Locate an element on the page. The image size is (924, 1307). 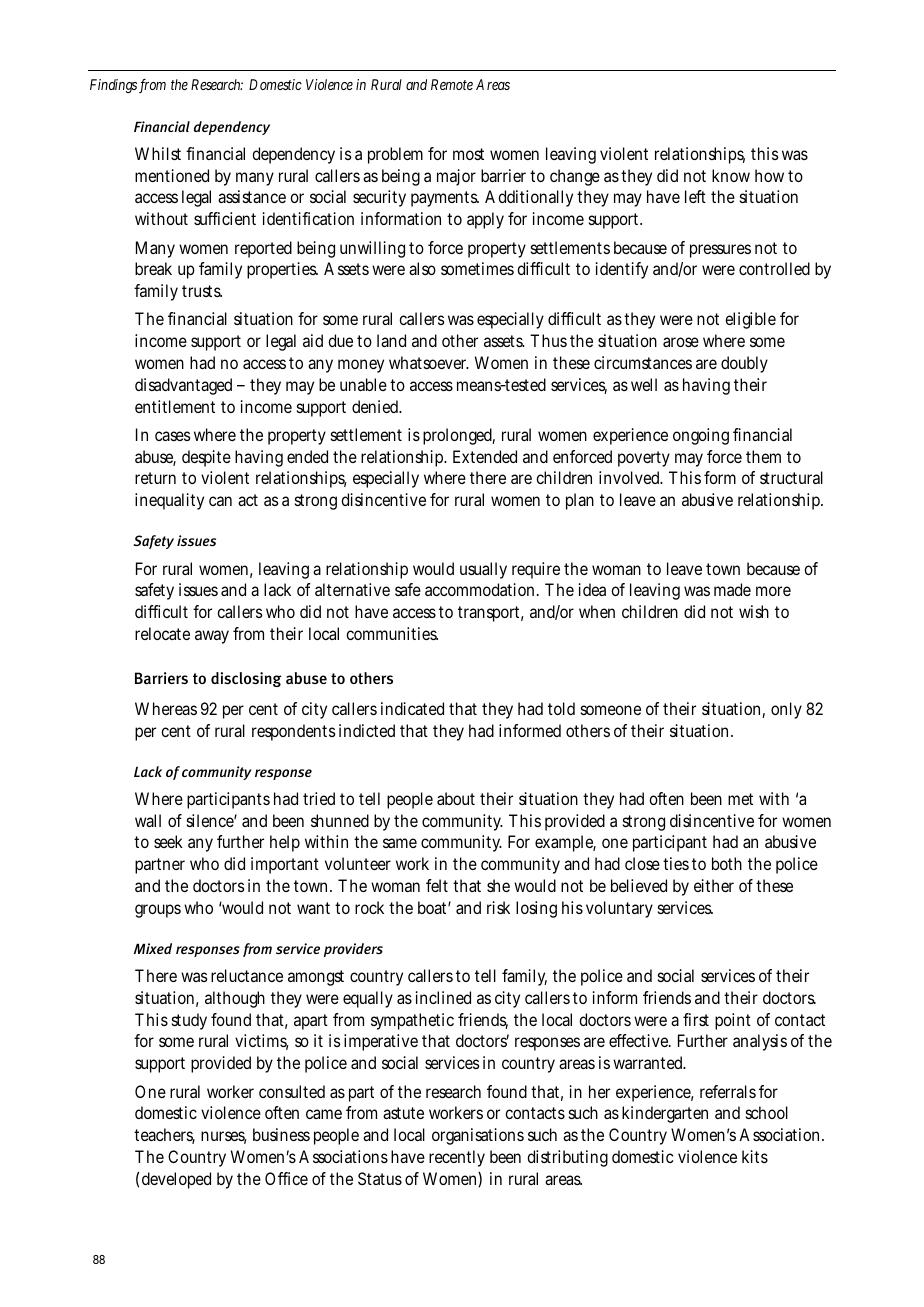
wish is located at coordinates (754, 611).
